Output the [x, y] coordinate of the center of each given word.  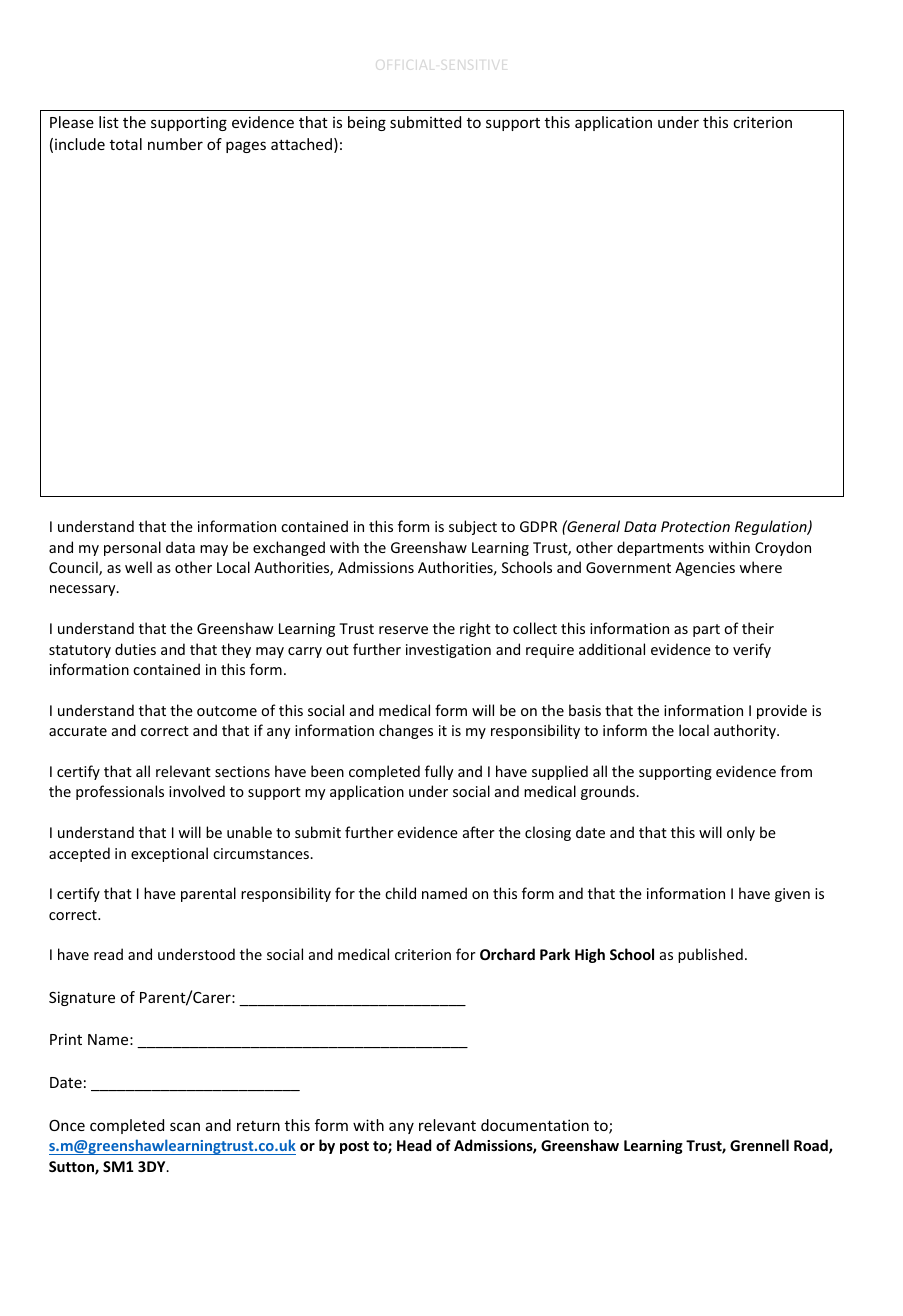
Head [414, 1145]
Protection [695, 526]
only [741, 833]
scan [185, 1126]
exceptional [169, 854]
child [400, 893]
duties [135, 649]
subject [473, 527]
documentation [535, 1125]
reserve [403, 630]
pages [246, 147]
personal [132, 548]
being [367, 123]
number [175, 144]
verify [752, 650]
